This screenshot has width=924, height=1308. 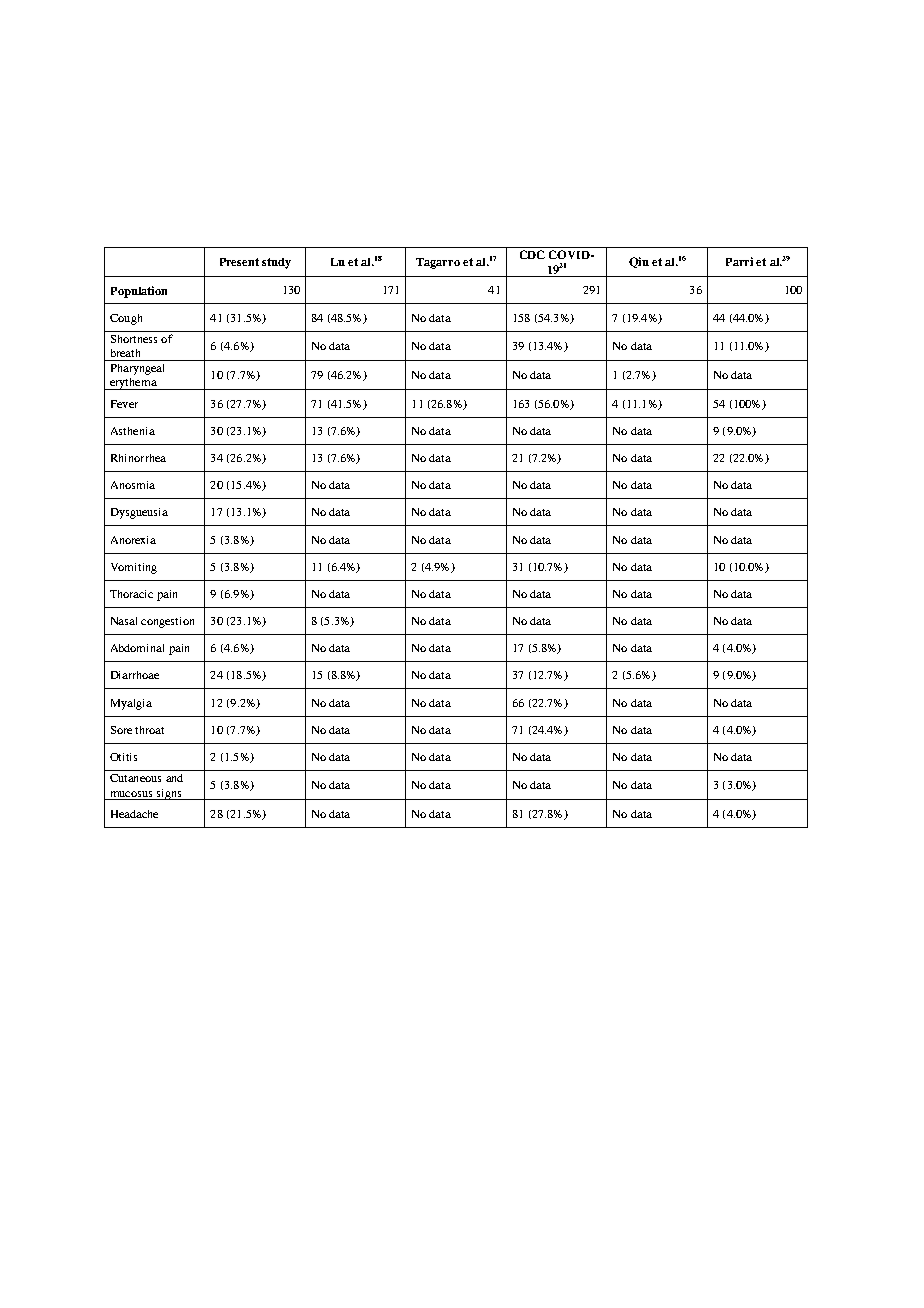 What do you see at coordinates (149, 730) in the screenshot?
I see `throat` at bounding box center [149, 730].
